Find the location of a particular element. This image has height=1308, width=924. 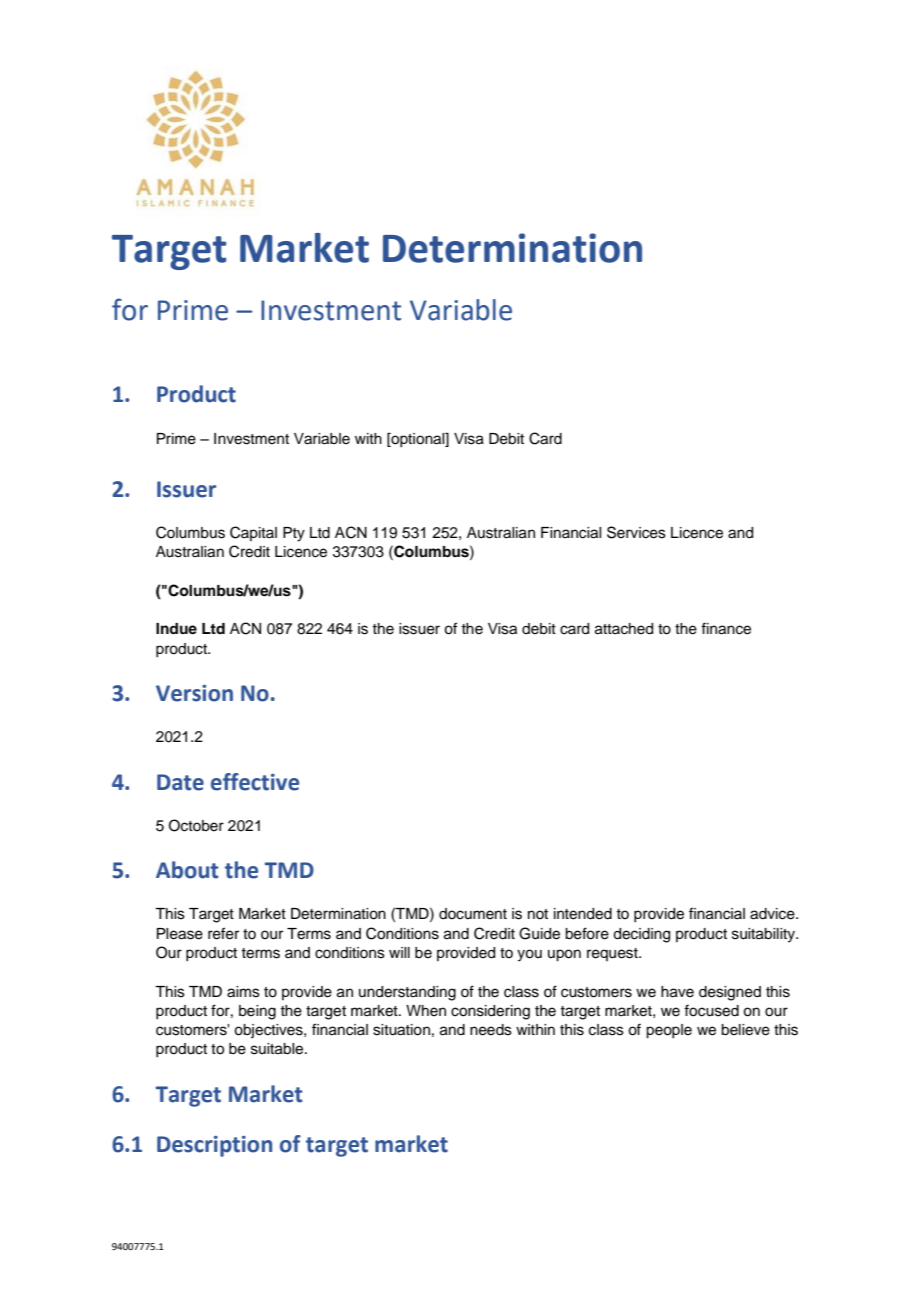

document is located at coordinates (473, 914).
